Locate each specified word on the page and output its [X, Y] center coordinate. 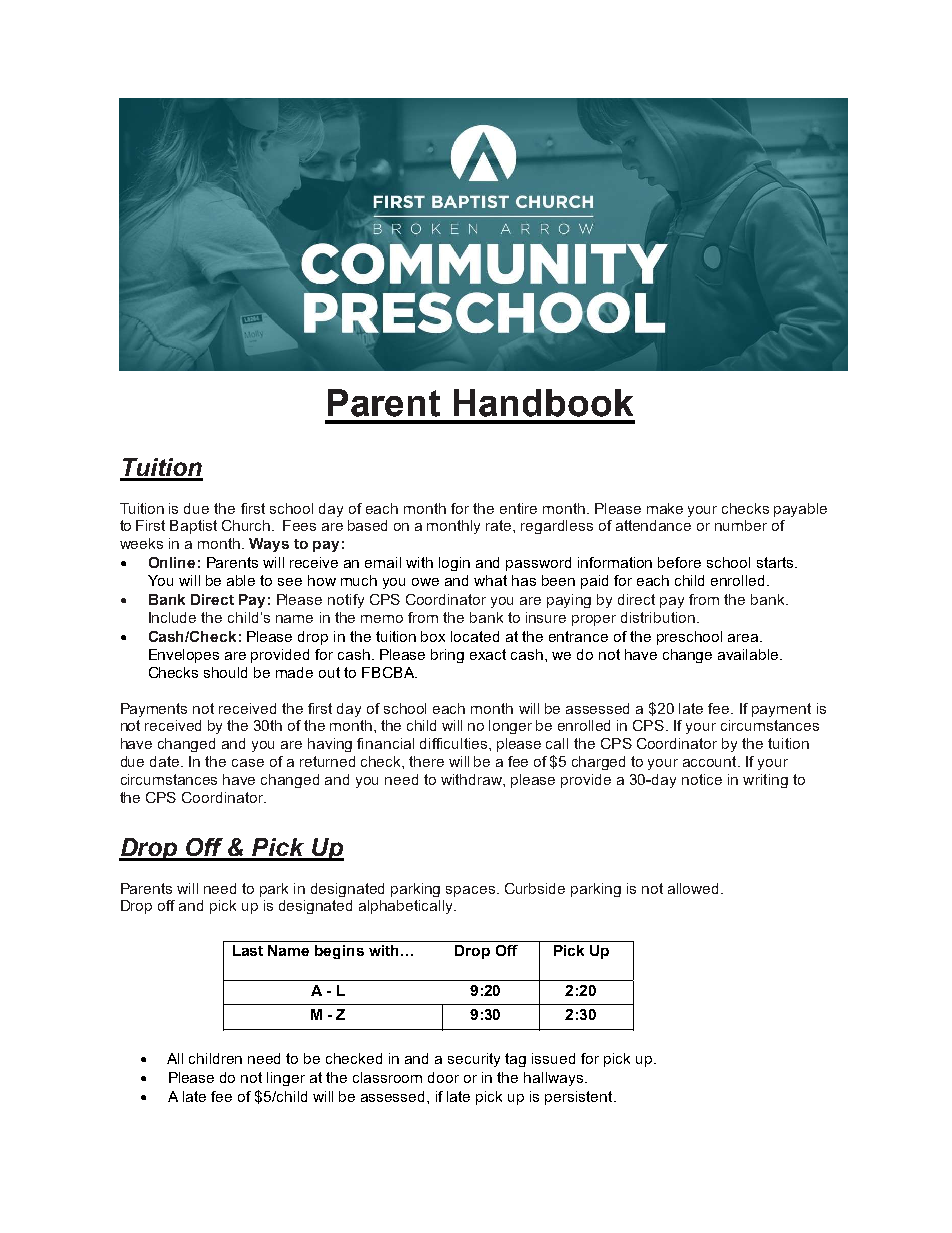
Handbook [543, 403]
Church [247, 525]
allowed [695, 888]
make [665, 508]
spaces [470, 891]
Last [248, 950]
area [744, 638]
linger [286, 1079]
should [225, 672]
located [475, 636]
